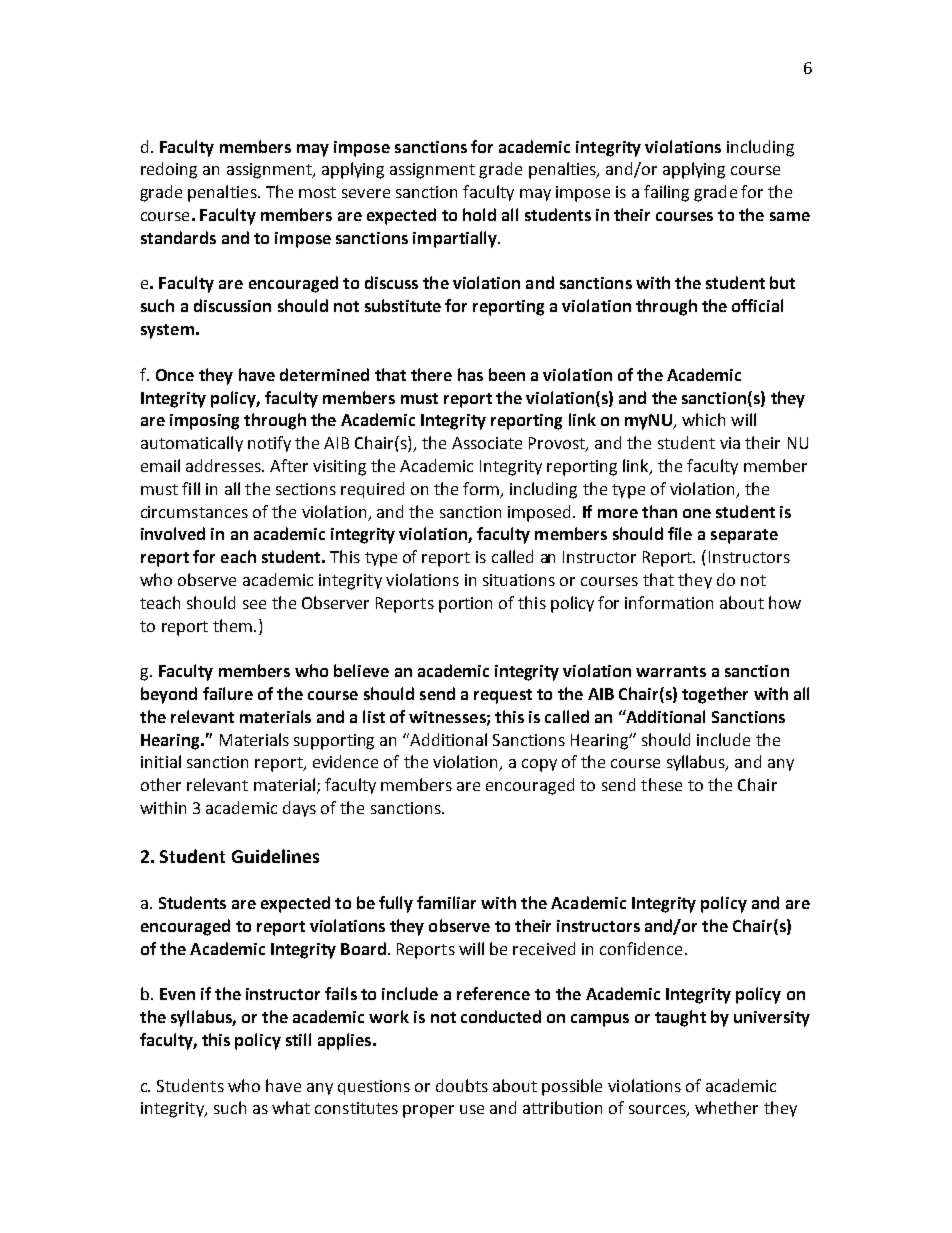 The height and width of the document is (1233, 952). I want to click on what, so click(291, 1107).
